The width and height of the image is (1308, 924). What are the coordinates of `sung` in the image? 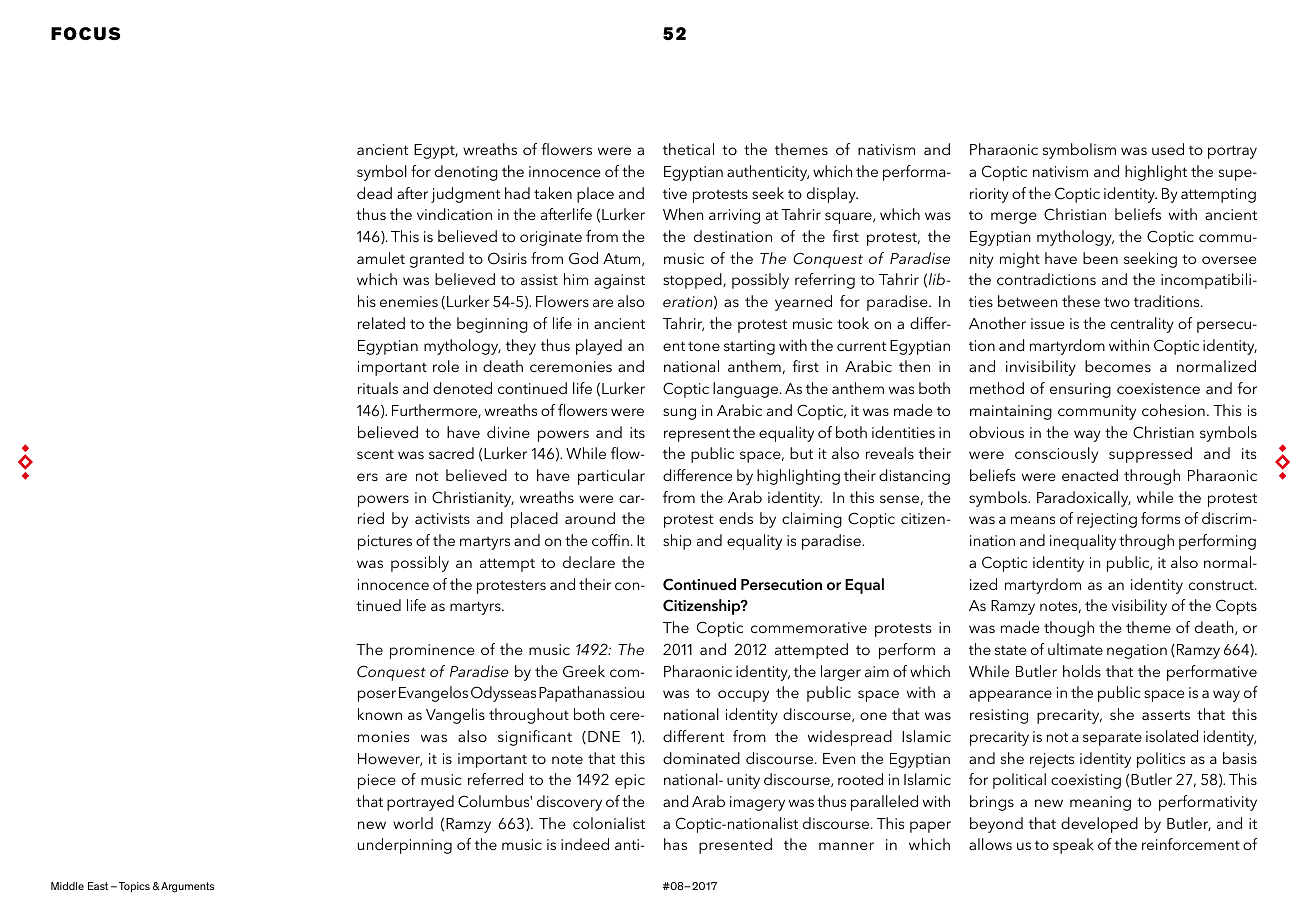 It's located at (679, 414).
